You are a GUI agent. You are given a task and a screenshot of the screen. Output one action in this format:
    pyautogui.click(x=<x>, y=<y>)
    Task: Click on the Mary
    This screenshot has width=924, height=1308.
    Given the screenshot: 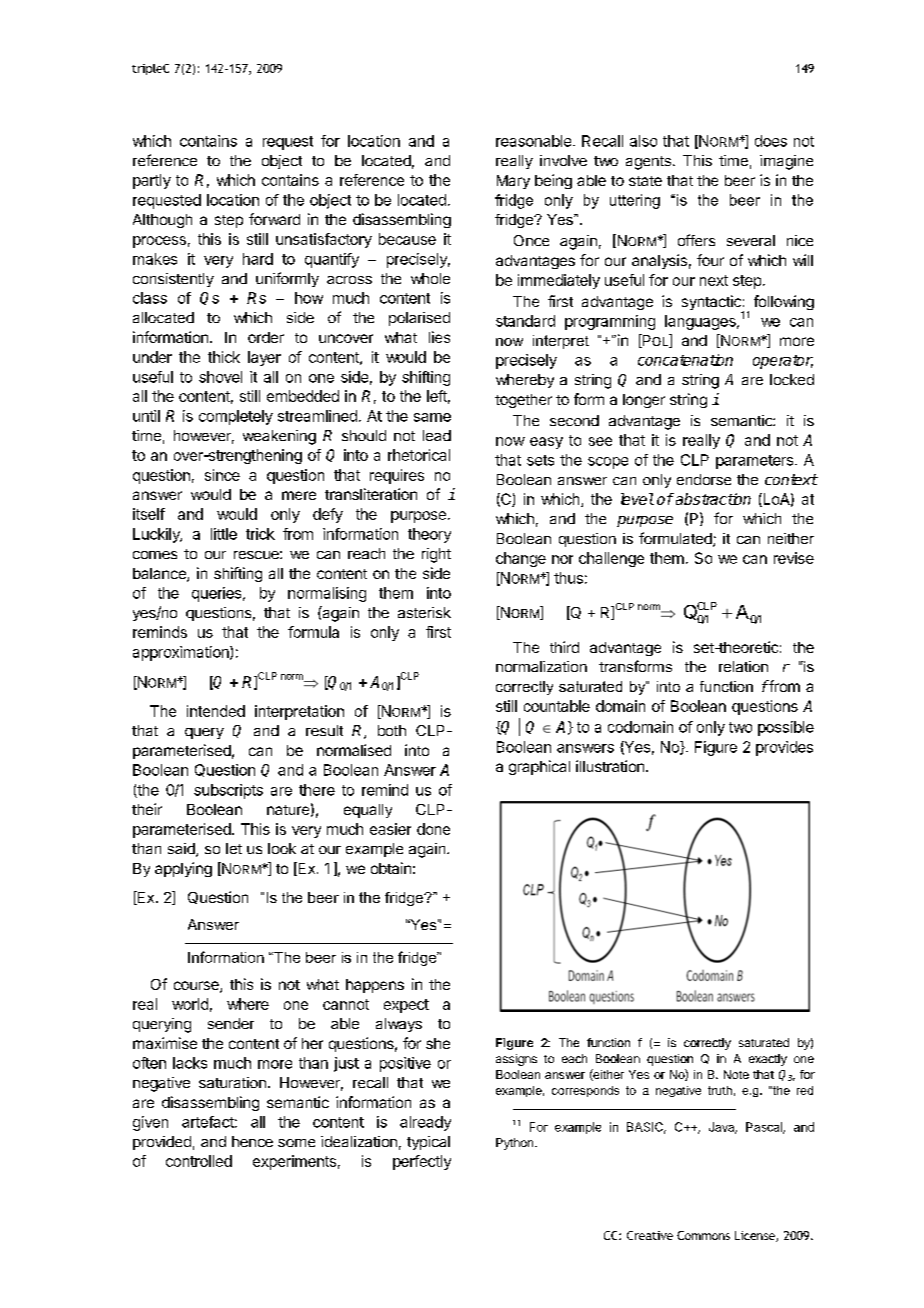 What is the action you would take?
    pyautogui.click(x=513, y=182)
